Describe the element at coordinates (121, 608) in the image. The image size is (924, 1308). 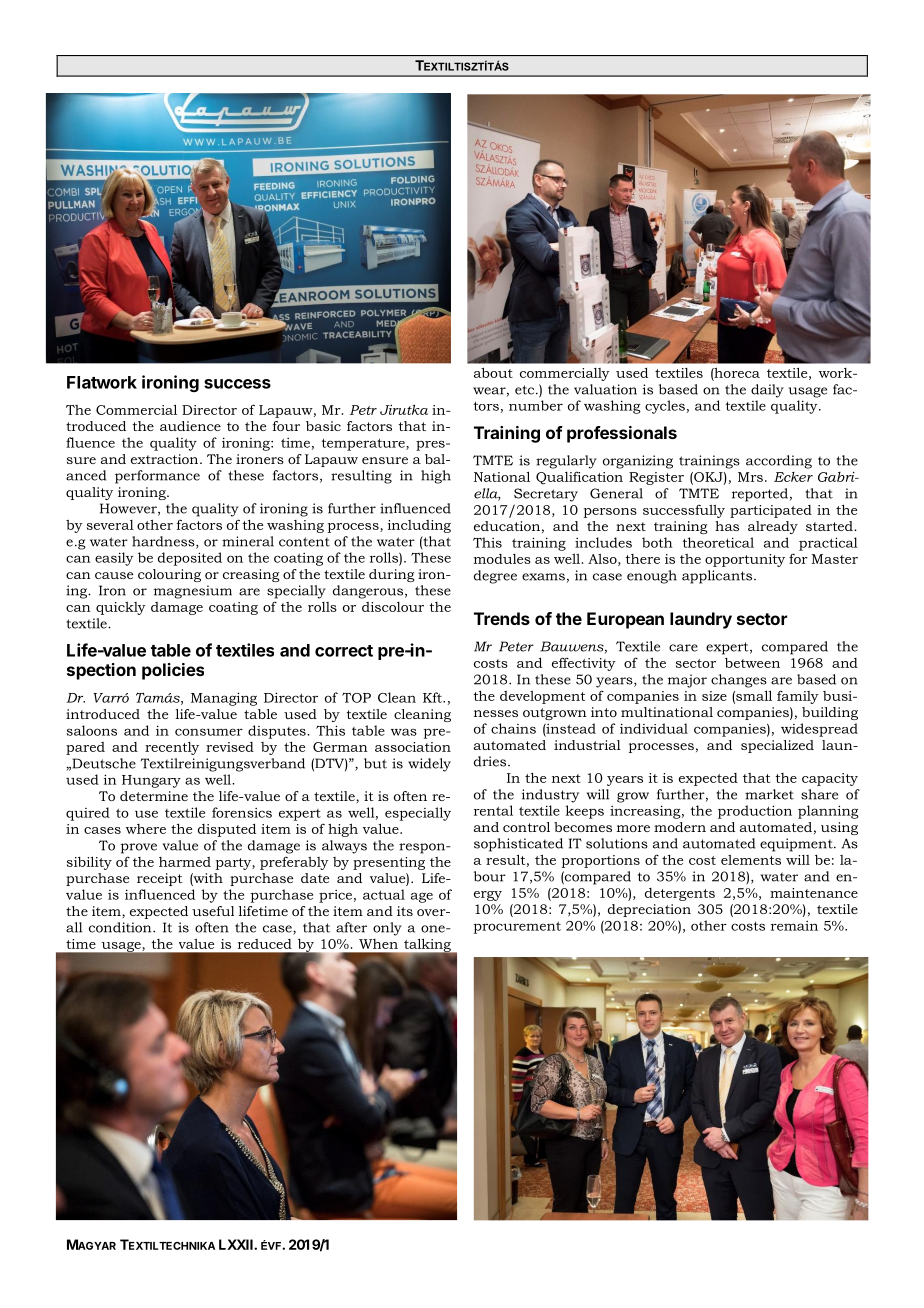
I see `quickly` at that location.
